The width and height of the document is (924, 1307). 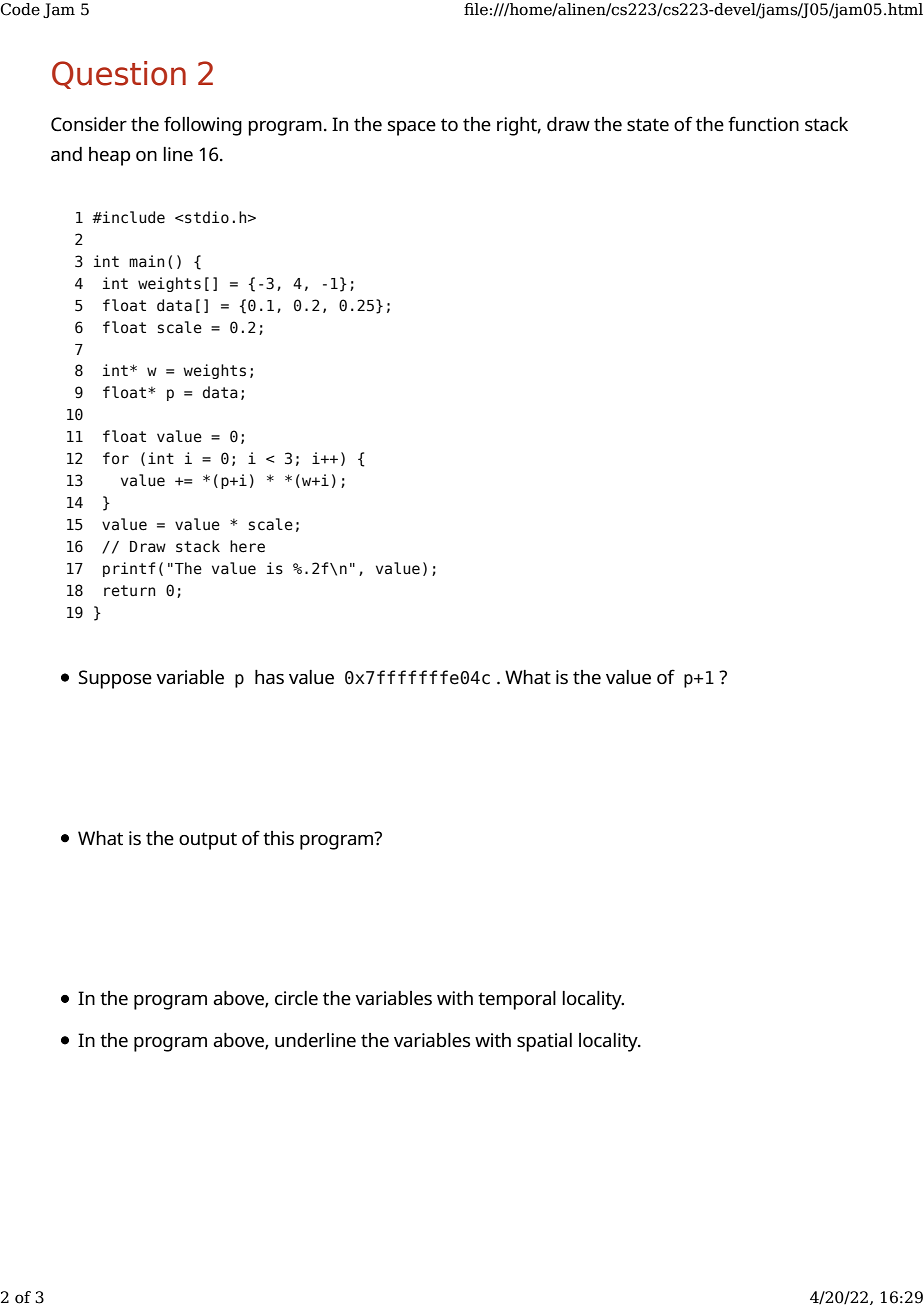 What do you see at coordinates (116, 458) in the document?
I see `for` at bounding box center [116, 458].
